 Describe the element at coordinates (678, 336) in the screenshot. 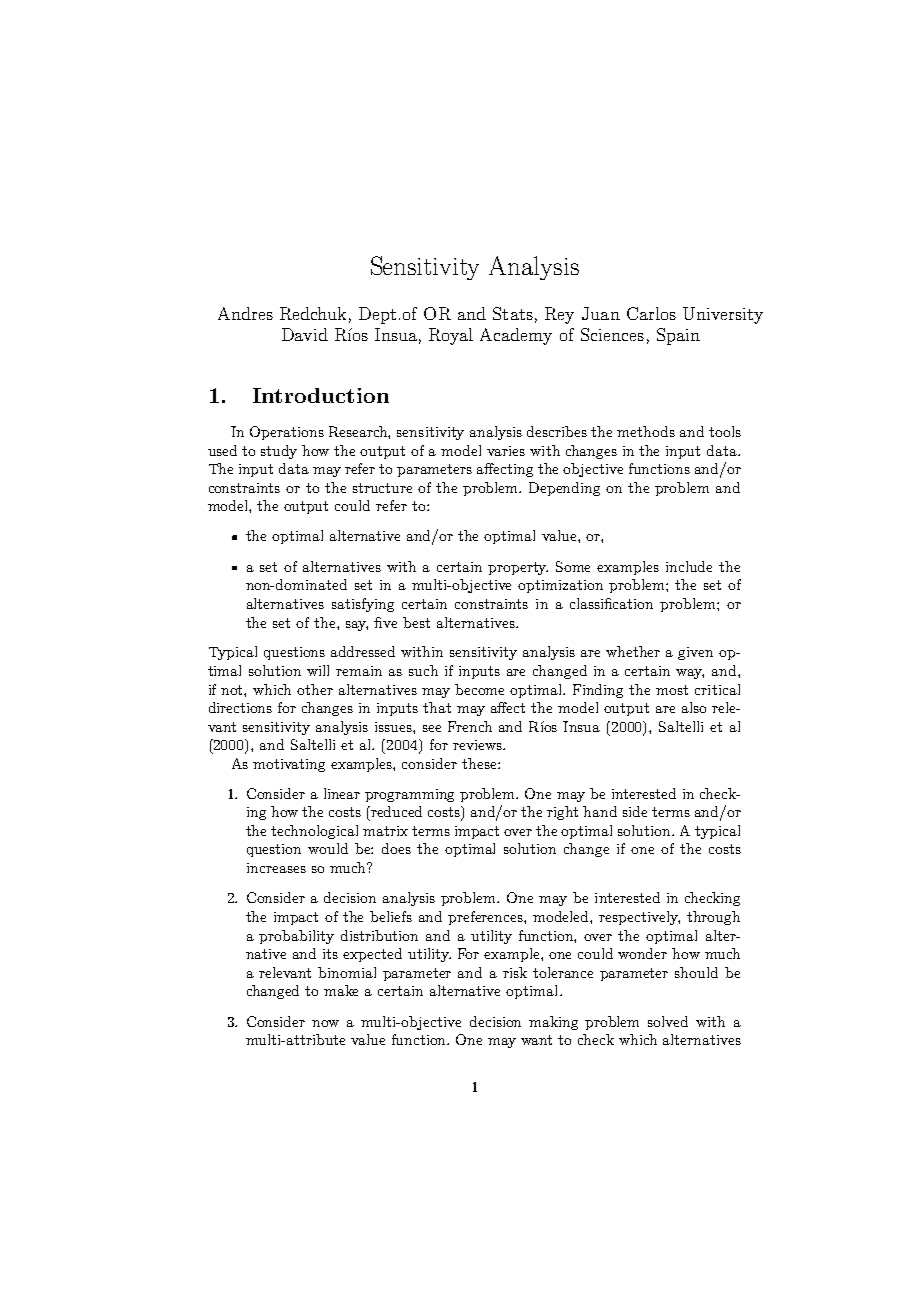

I see `Spain` at that location.
